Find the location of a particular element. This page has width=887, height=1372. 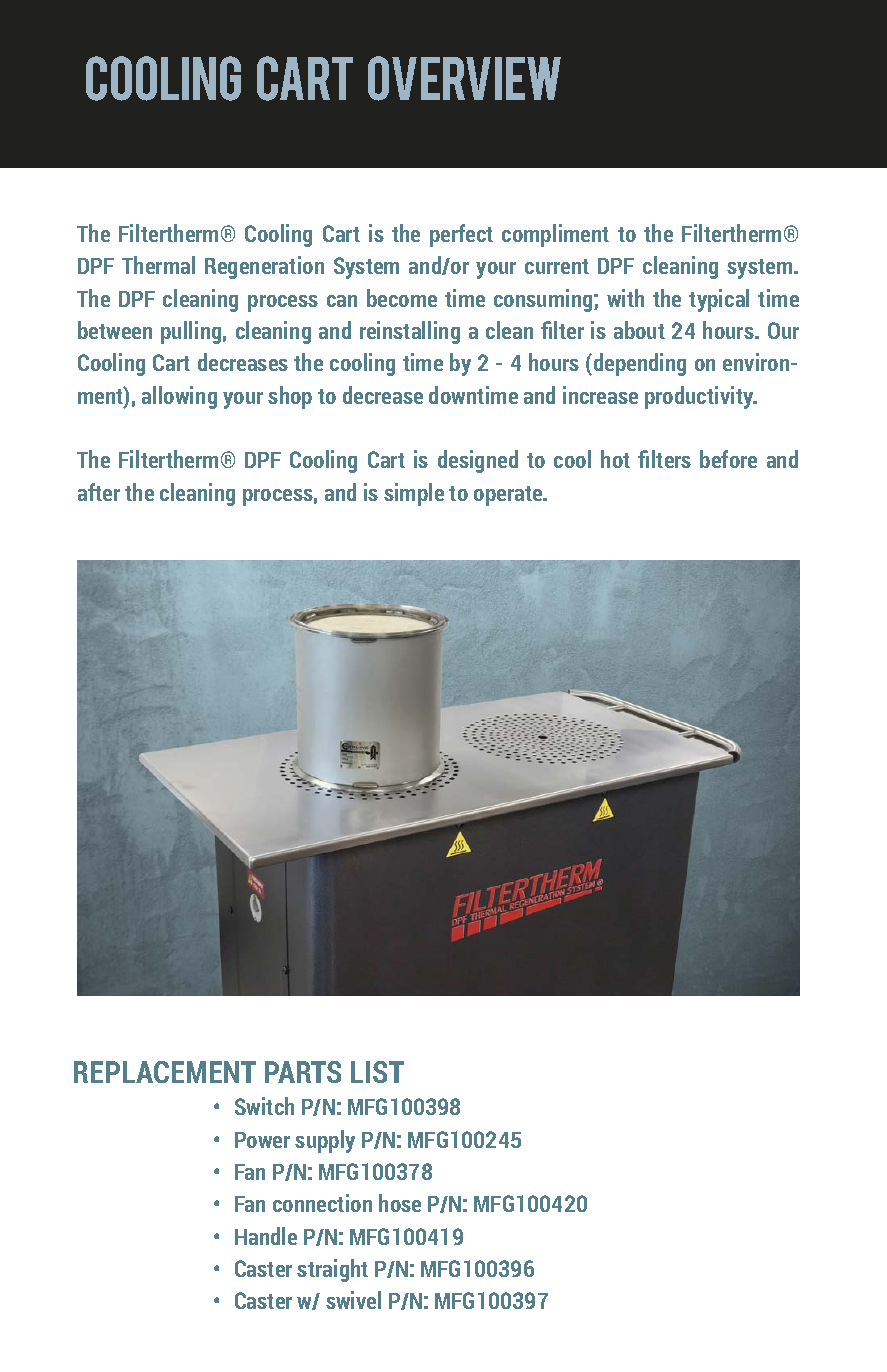

Handle is located at coordinates (266, 1236).
